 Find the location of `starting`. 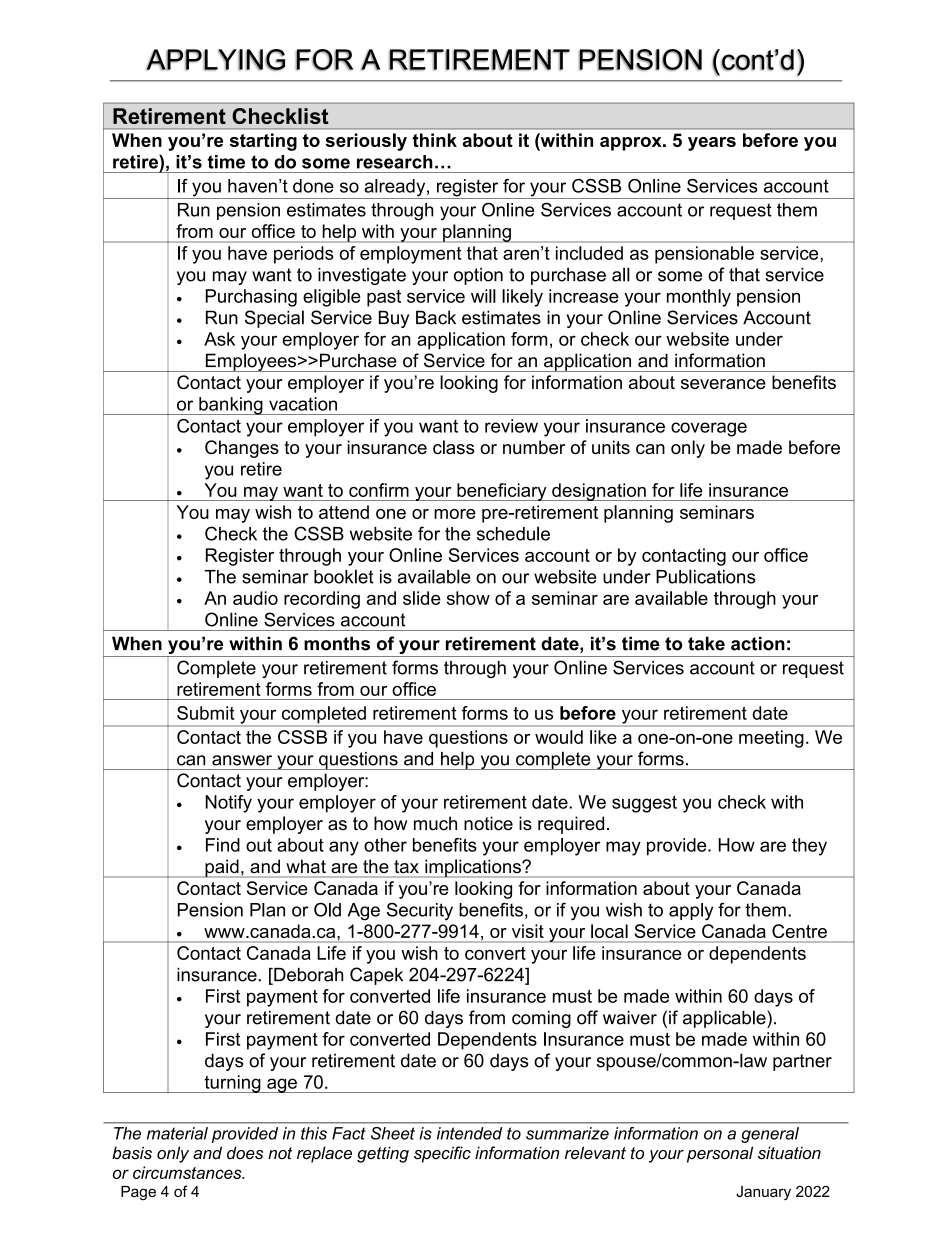

starting is located at coordinates (263, 142).
